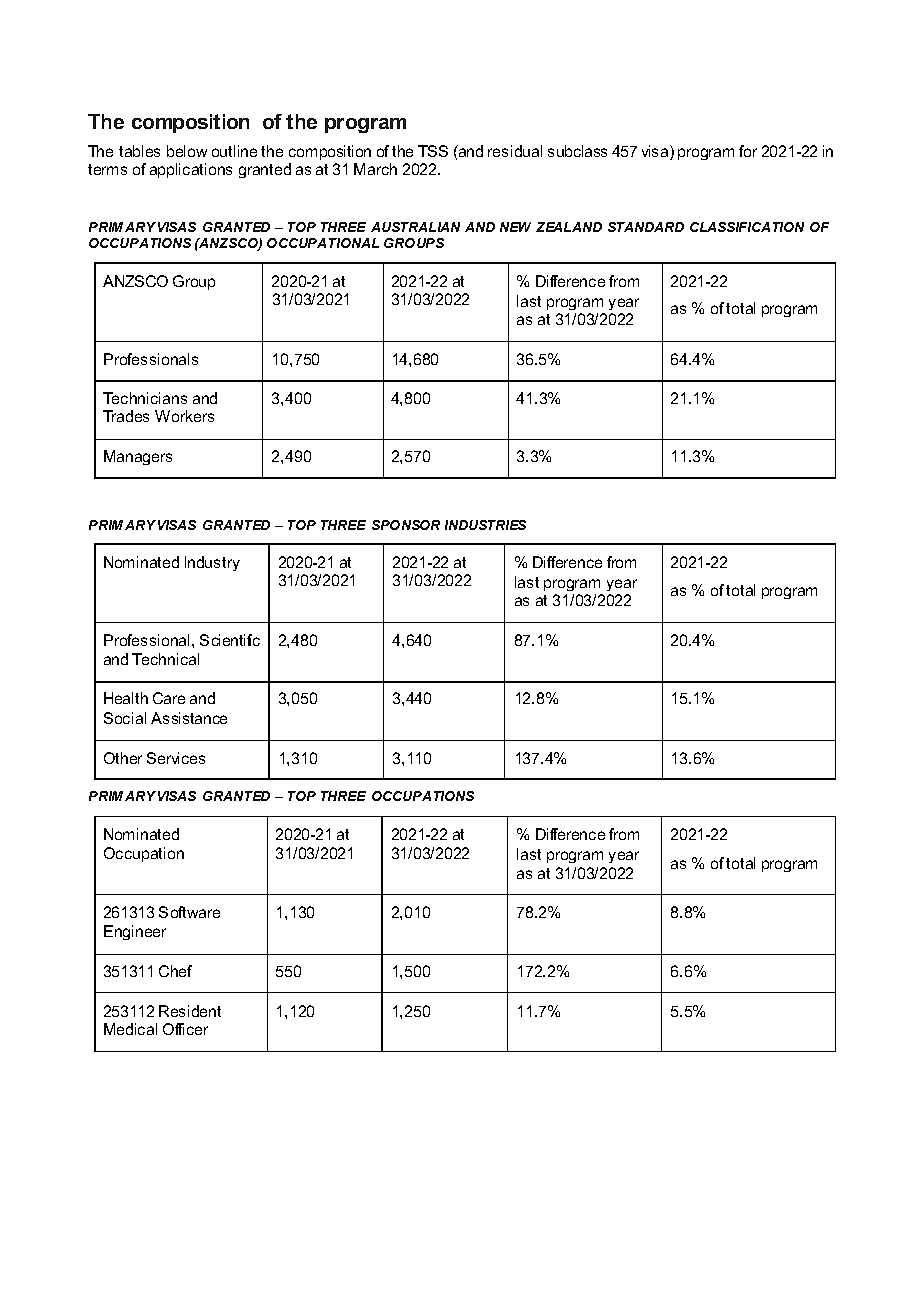 This page has height=1308, width=924. Describe the element at coordinates (485, 525) in the page. I see `INDUSTRIES` at that location.
